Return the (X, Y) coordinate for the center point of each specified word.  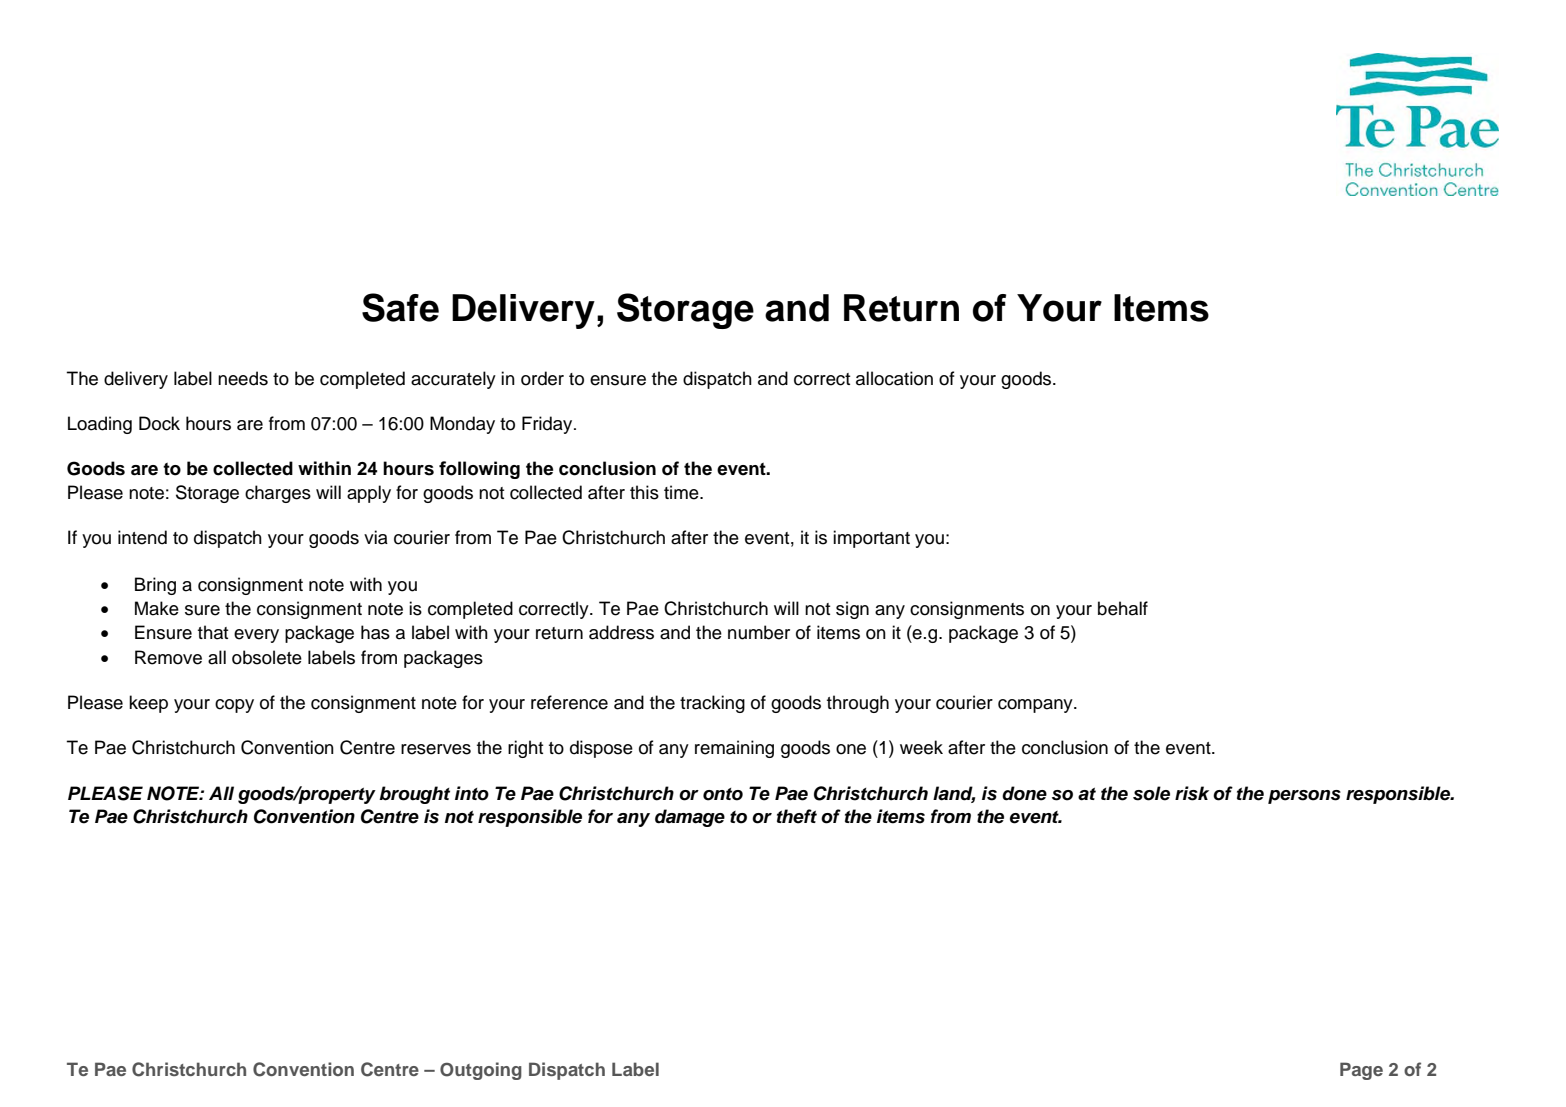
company (1036, 706)
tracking (712, 704)
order (542, 378)
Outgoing (481, 1071)
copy (234, 706)
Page (1361, 1071)
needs (243, 378)
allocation (894, 378)
